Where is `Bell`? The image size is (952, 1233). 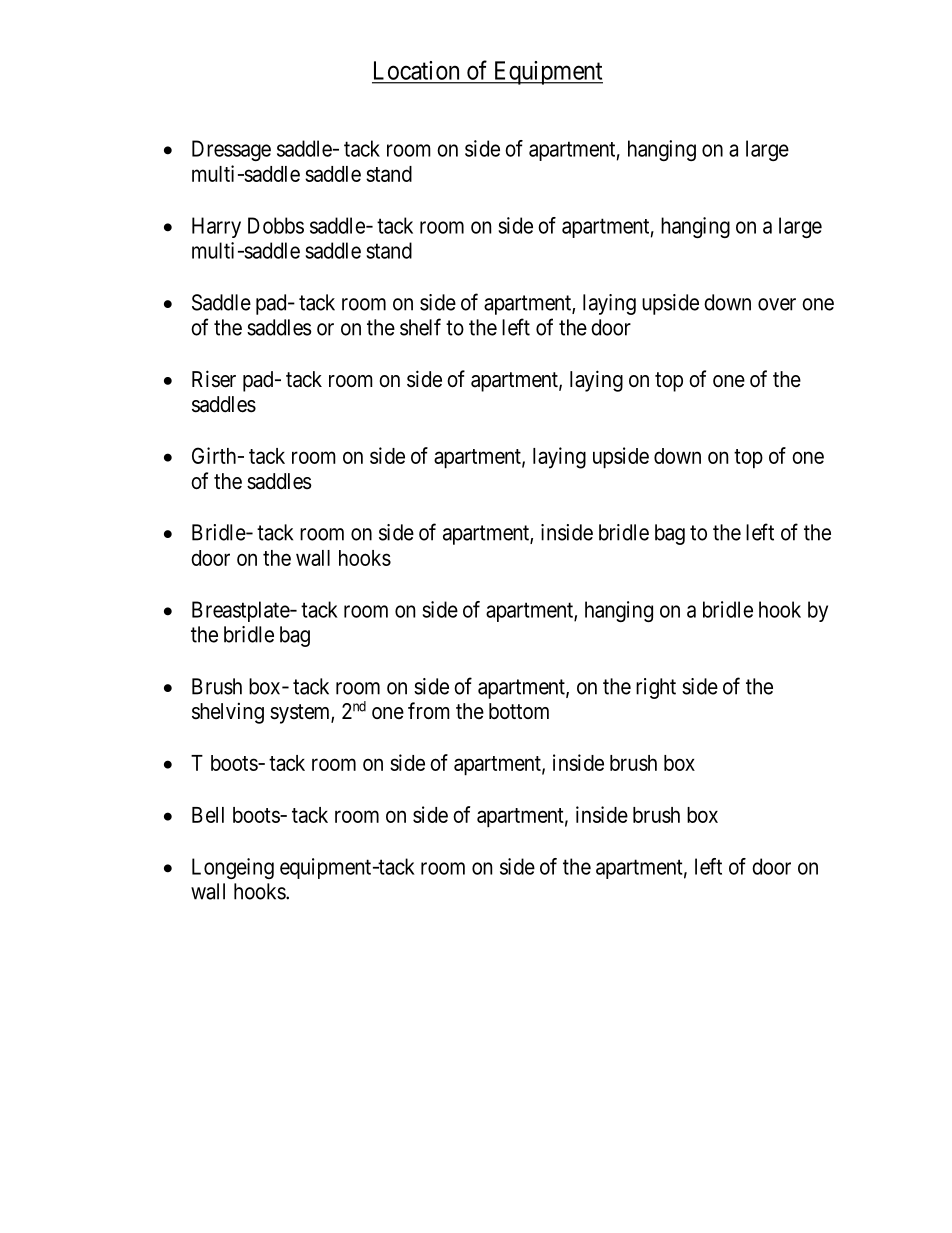
Bell is located at coordinates (208, 815).
